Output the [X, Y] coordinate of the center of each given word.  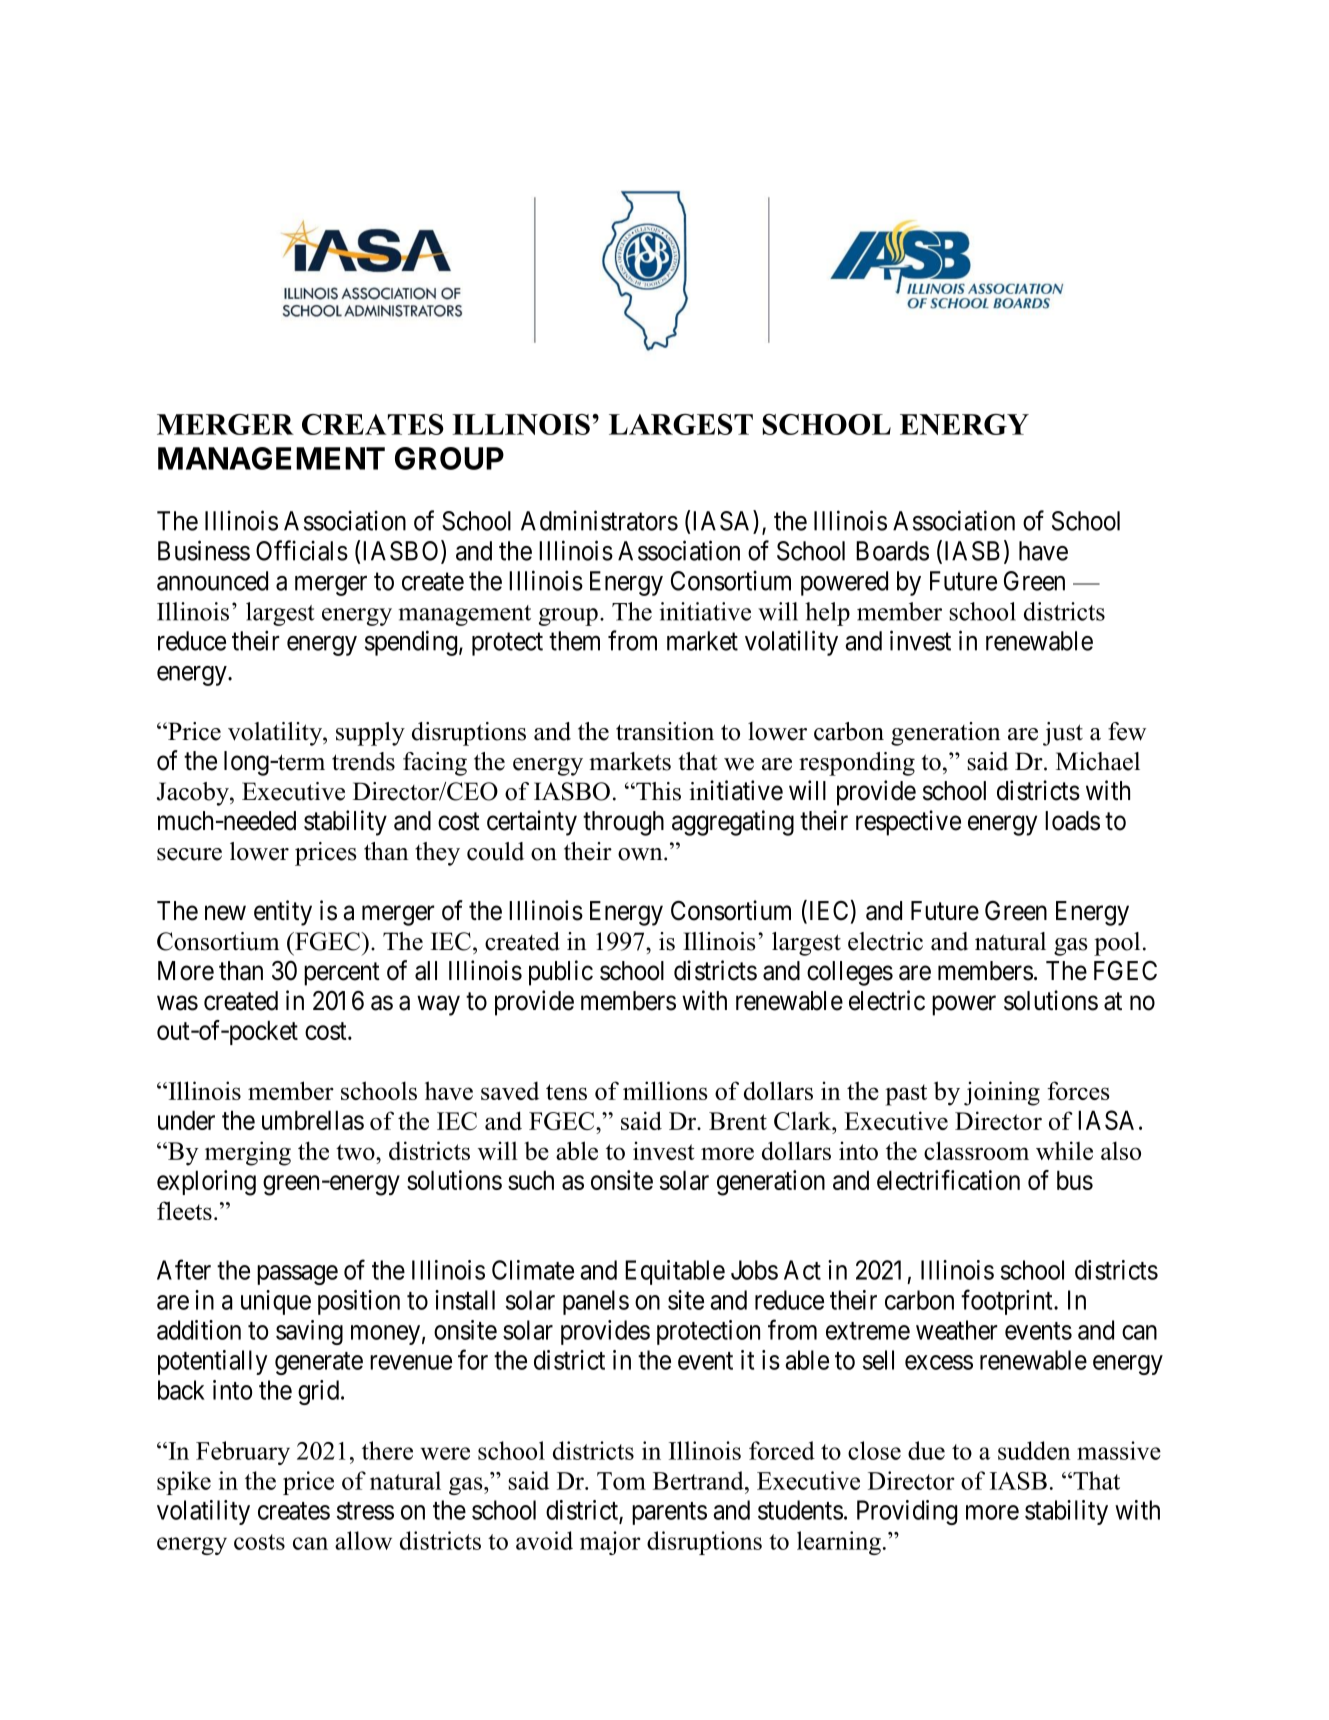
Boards [892, 551]
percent [342, 974]
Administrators [599, 520]
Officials [302, 550]
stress [365, 1511]
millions [665, 1090]
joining [1002, 1093]
